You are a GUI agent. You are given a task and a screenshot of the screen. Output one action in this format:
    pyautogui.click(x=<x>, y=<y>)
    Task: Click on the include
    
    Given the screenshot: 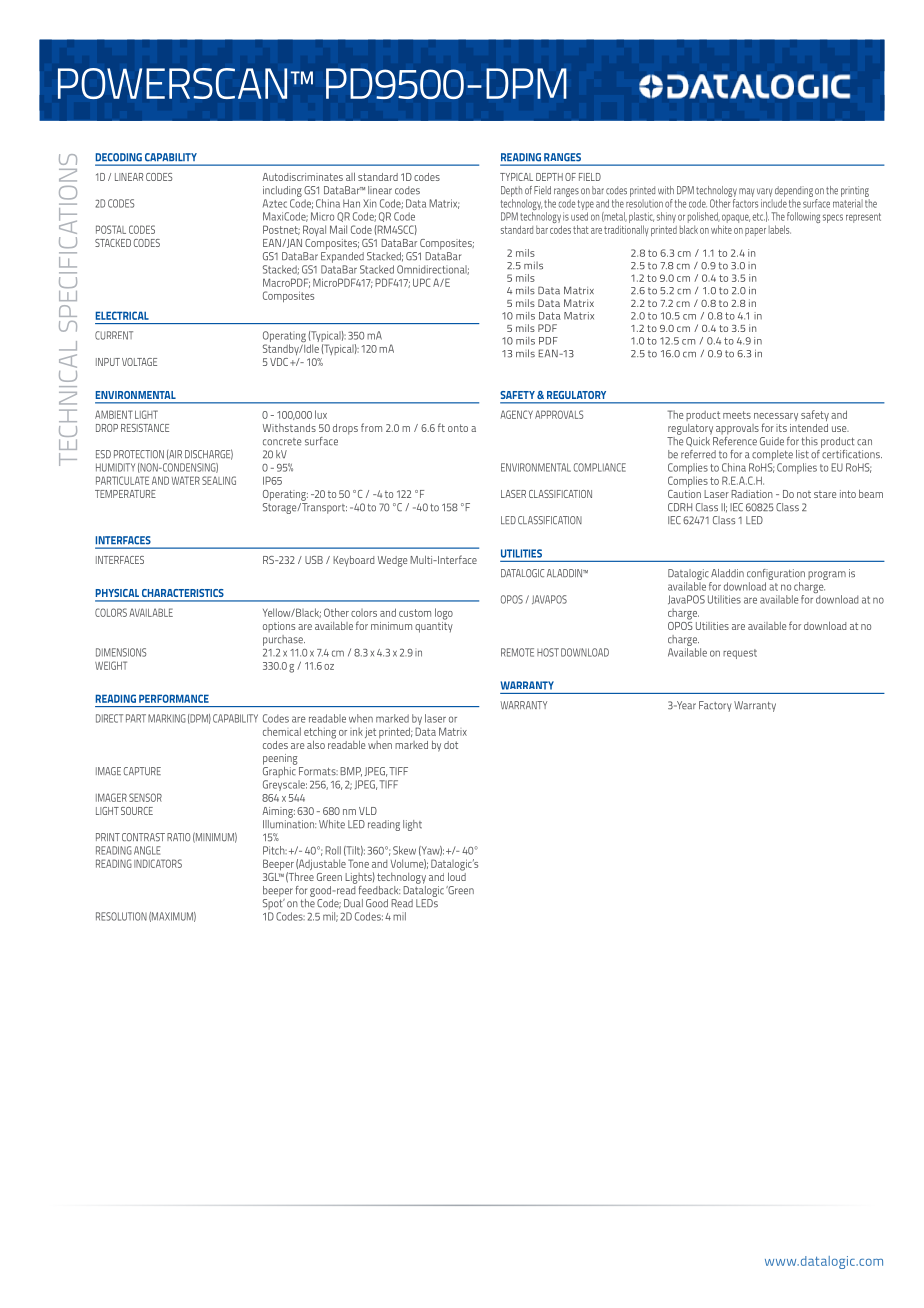 What is the action you would take?
    pyautogui.click(x=774, y=203)
